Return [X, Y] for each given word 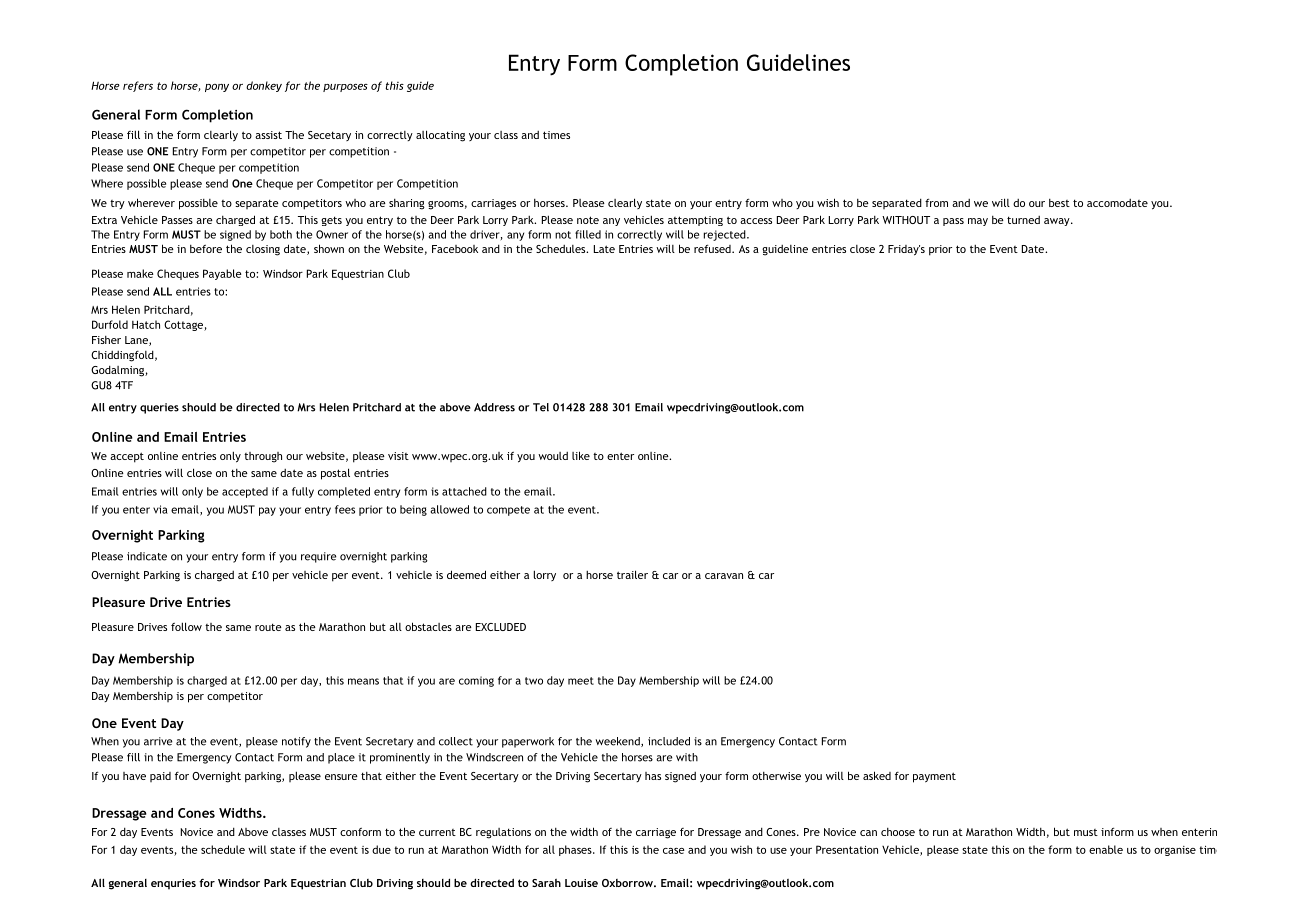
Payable [222, 274]
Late [604, 249]
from [936, 203]
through [263, 457]
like [581, 455]
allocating [440, 136]
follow [186, 626]
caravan [724, 576]
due [381, 849]
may [978, 222]
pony [217, 88]
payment [934, 777]
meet [581, 681]
